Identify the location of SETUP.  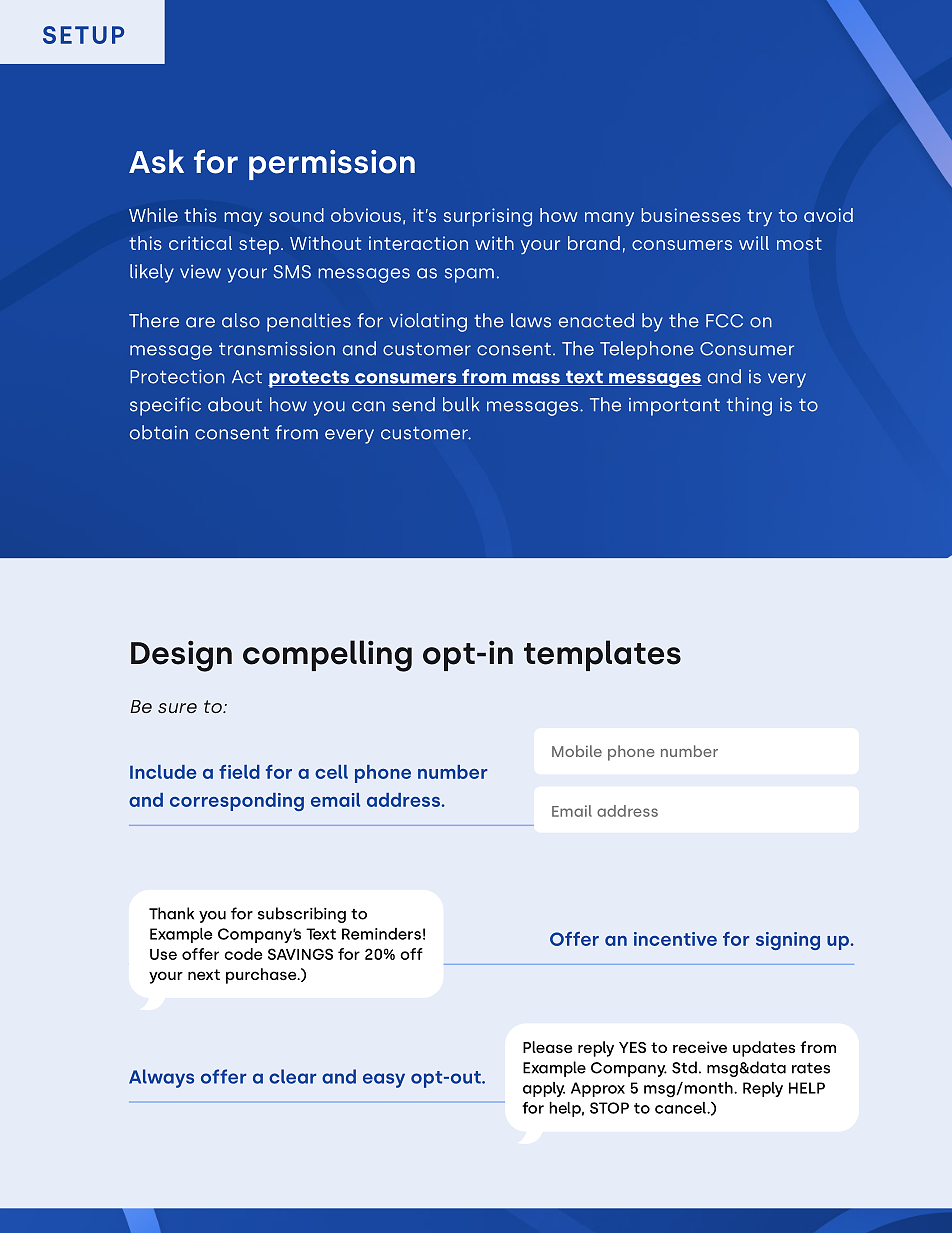
(83, 35).
